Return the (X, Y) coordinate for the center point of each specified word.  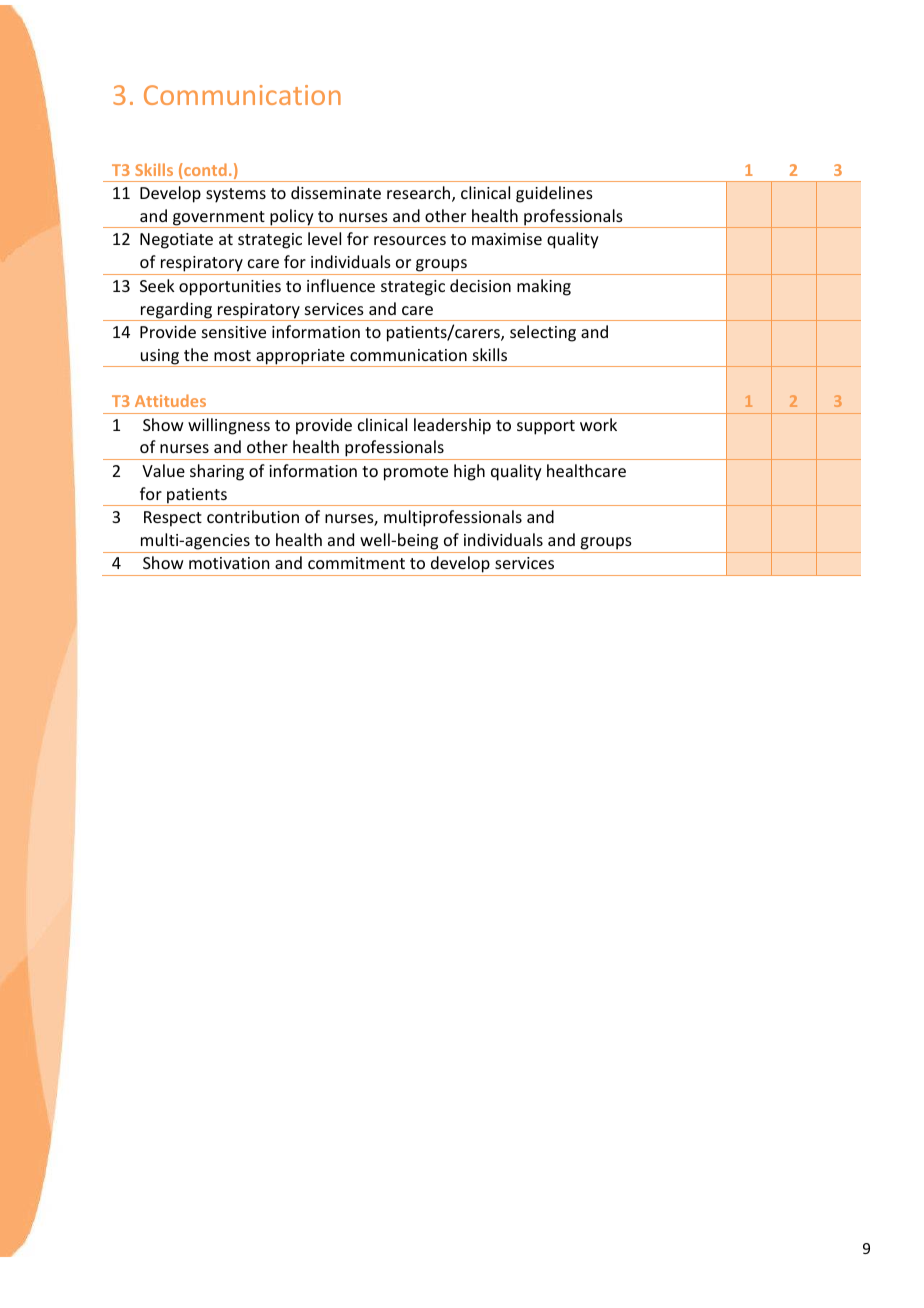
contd (204, 171)
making (544, 287)
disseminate (336, 192)
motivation (229, 563)
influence (341, 285)
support (546, 427)
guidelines (554, 194)
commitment (356, 563)
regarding (176, 311)
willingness (229, 426)
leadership (452, 426)
